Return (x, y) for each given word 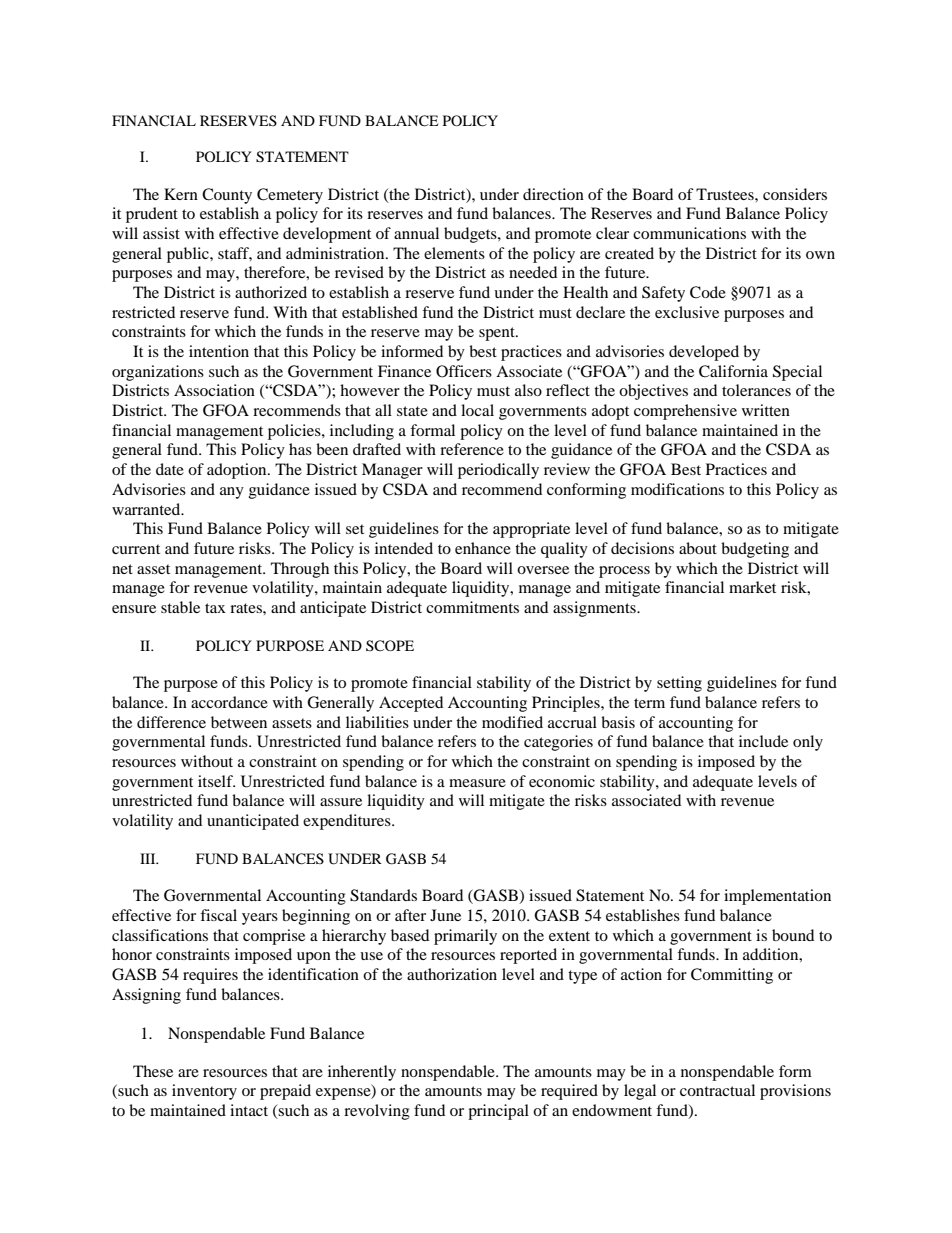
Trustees (726, 194)
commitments (472, 607)
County (227, 196)
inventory (204, 1092)
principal (498, 1112)
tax (215, 608)
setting (679, 684)
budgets (471, 235)
